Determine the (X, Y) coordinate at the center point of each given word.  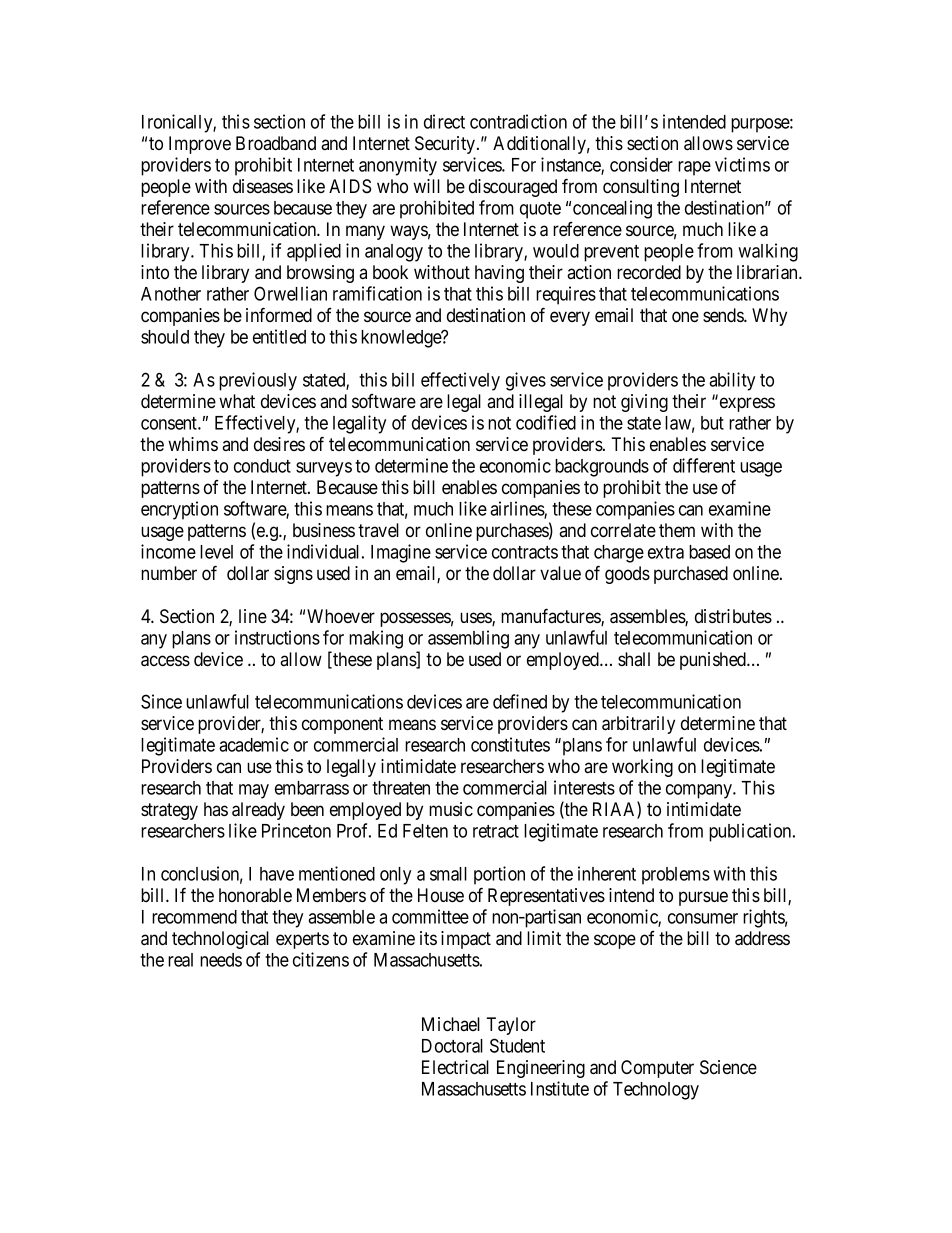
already (258, 811)
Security (446, 145)
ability (732, 381)
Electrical (455, 1067)
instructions (277, 637)
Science (728, 1067)
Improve (200, 145)
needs (221, 960)
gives (526, 381)
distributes (733, 616)
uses (476, 619)
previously (258, 381)
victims (742, 164)
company (700, 791)
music (451, 809)
